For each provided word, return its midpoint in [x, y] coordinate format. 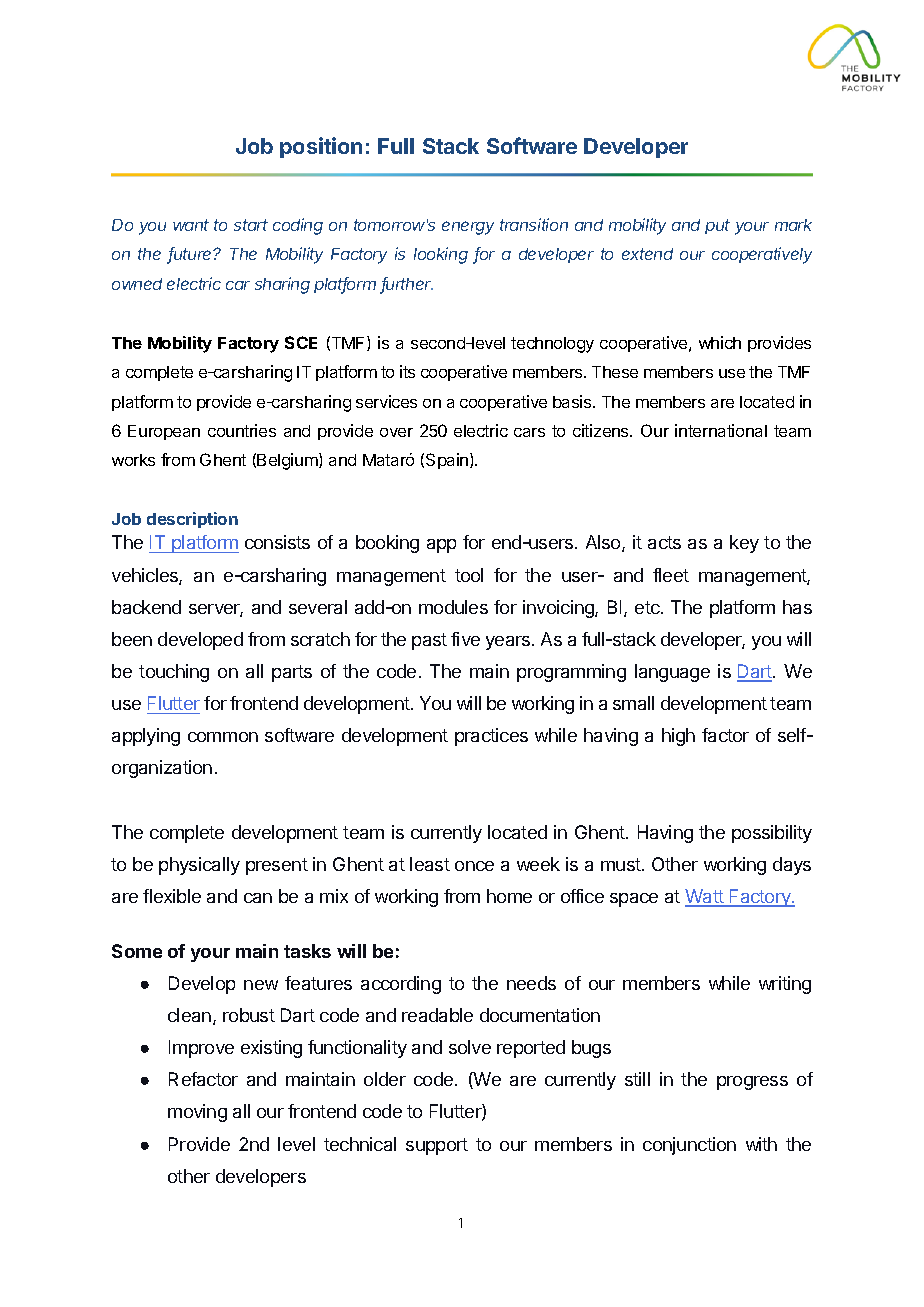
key [744, 544]
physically [199, 866]
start [251, 225]
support [437, 1146]
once [474, 866]
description [192, 520]
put [717, 226]
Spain [448, 461]
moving [197, 1113]
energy [468, 228]
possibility [772, 834]
